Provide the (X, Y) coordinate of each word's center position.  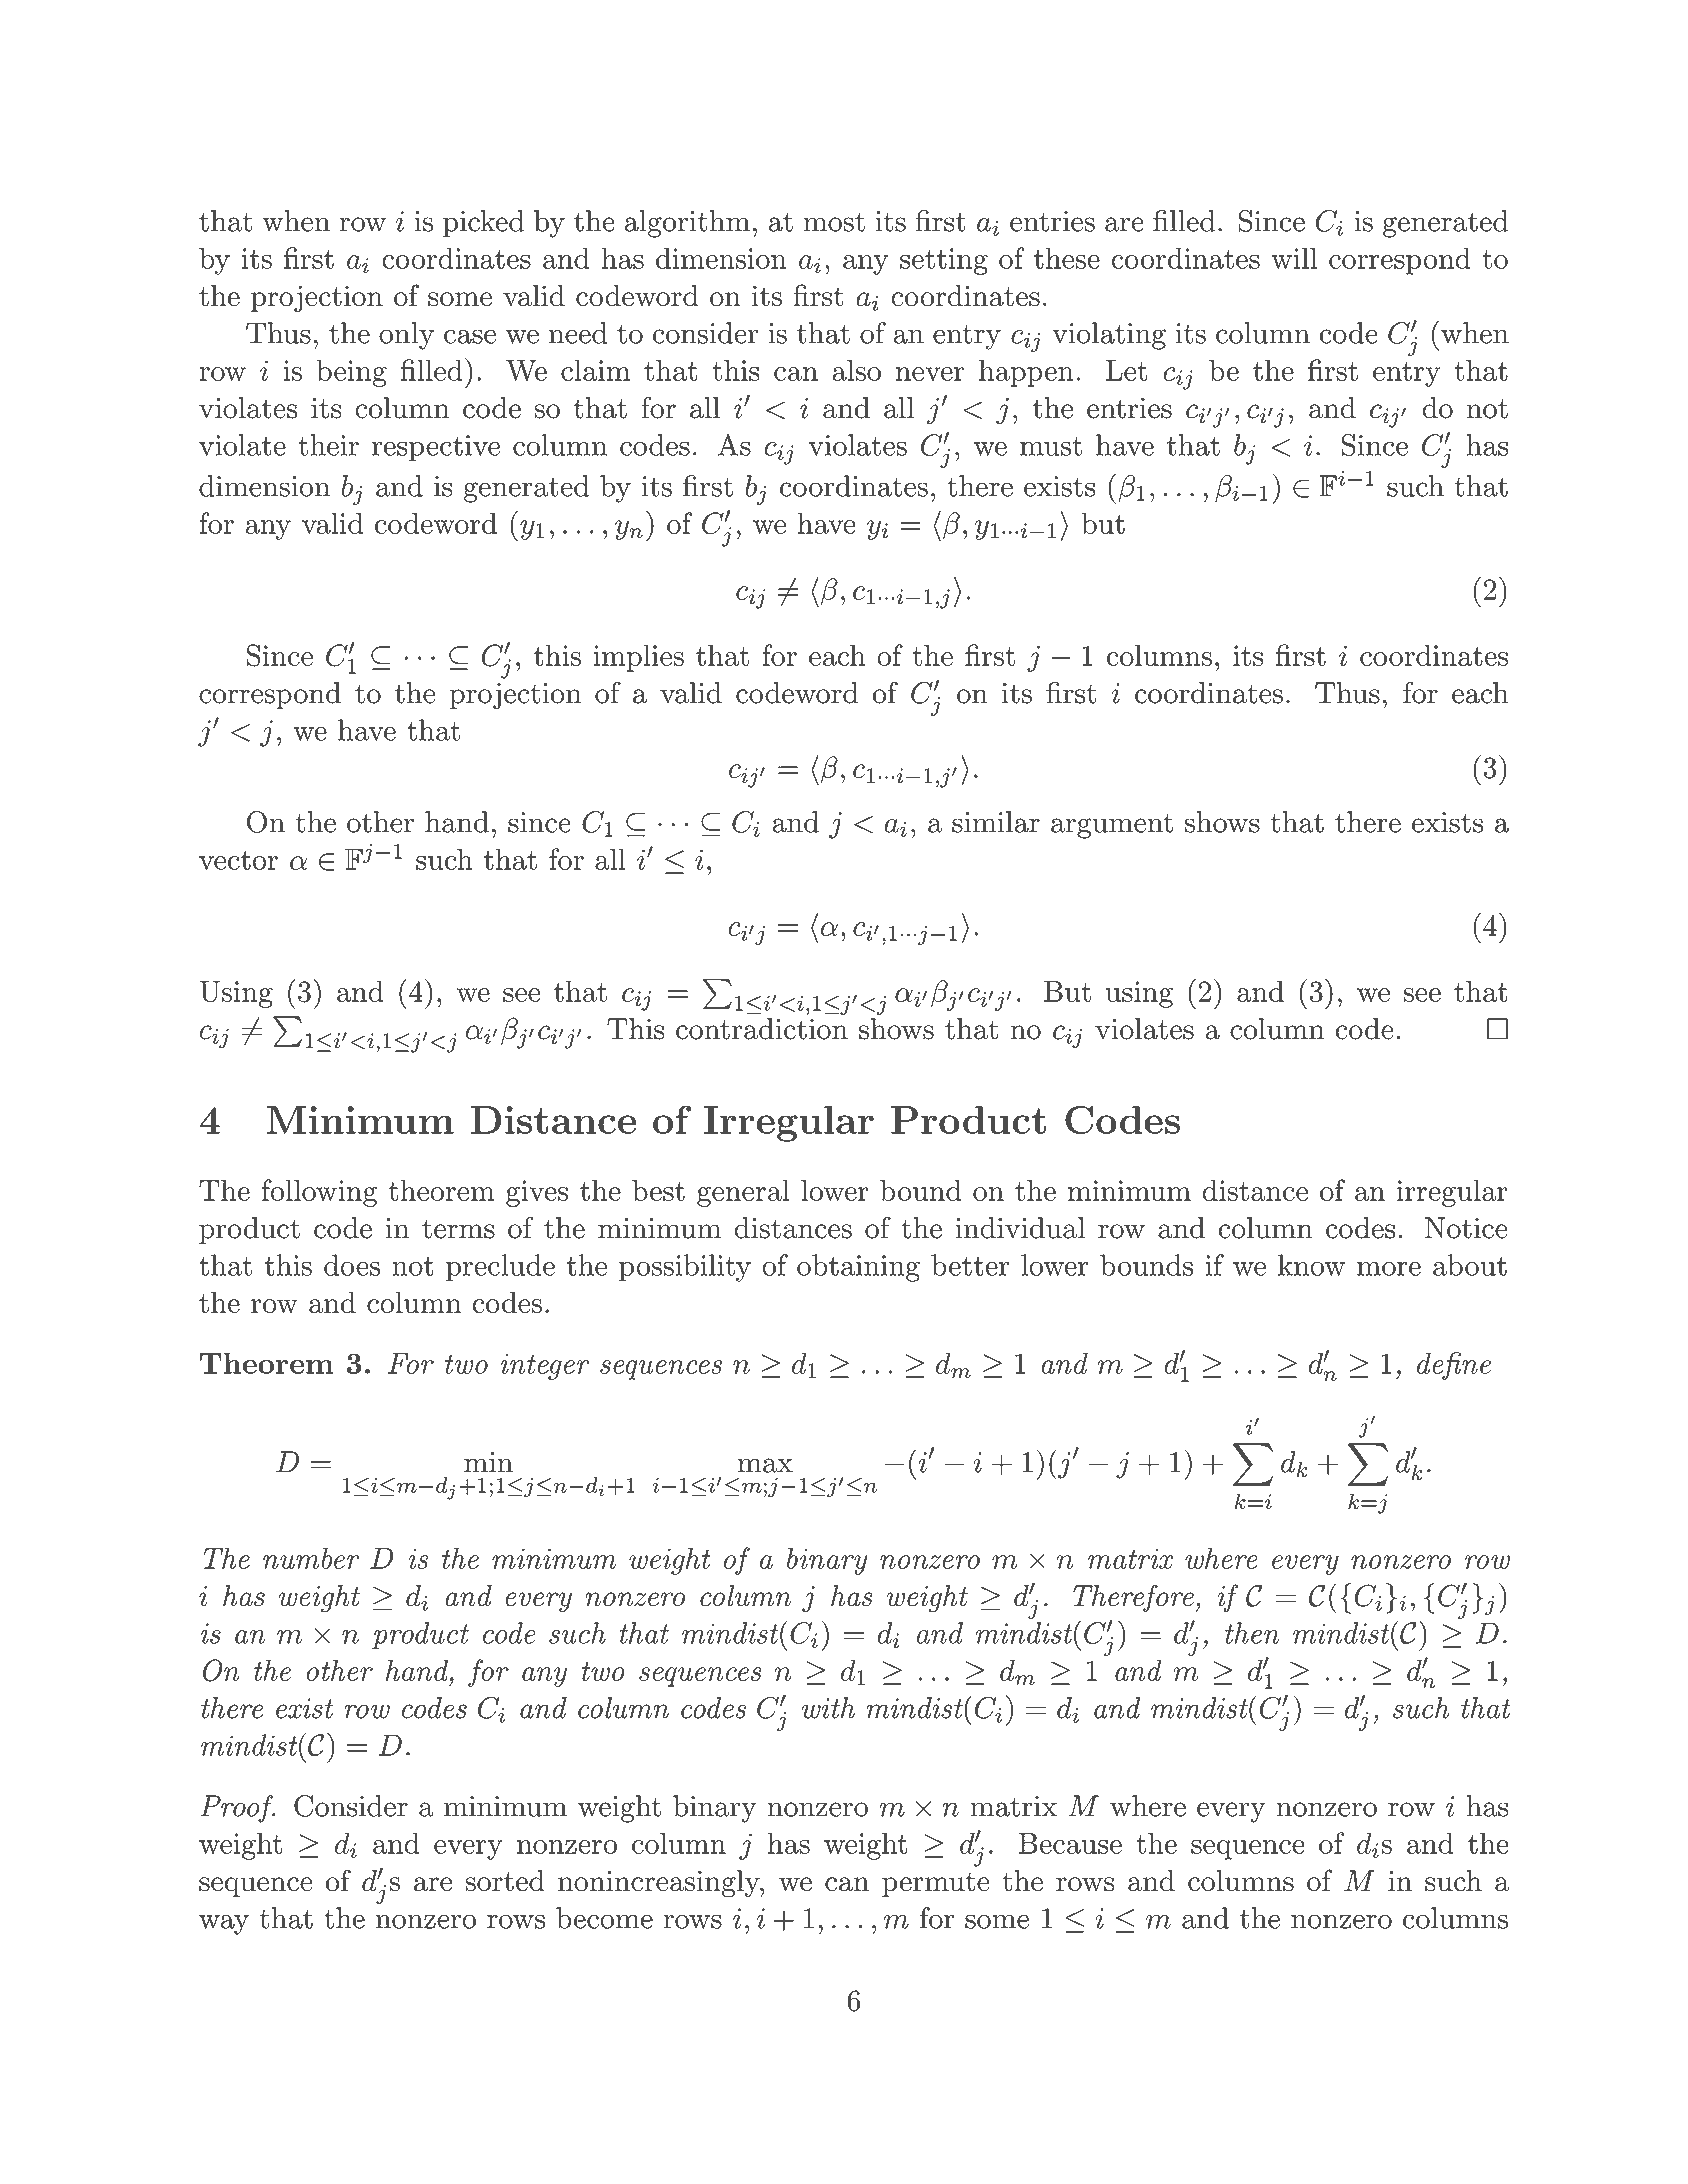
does (352, 1265)
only (406, 336)
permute (936, 1884)
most (834, 222)
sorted (505, 1881)
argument (1112, 826)
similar (996, 822)
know (1311, 1265)
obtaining (858, 1268)
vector (238, 860)
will (1294, 258)
